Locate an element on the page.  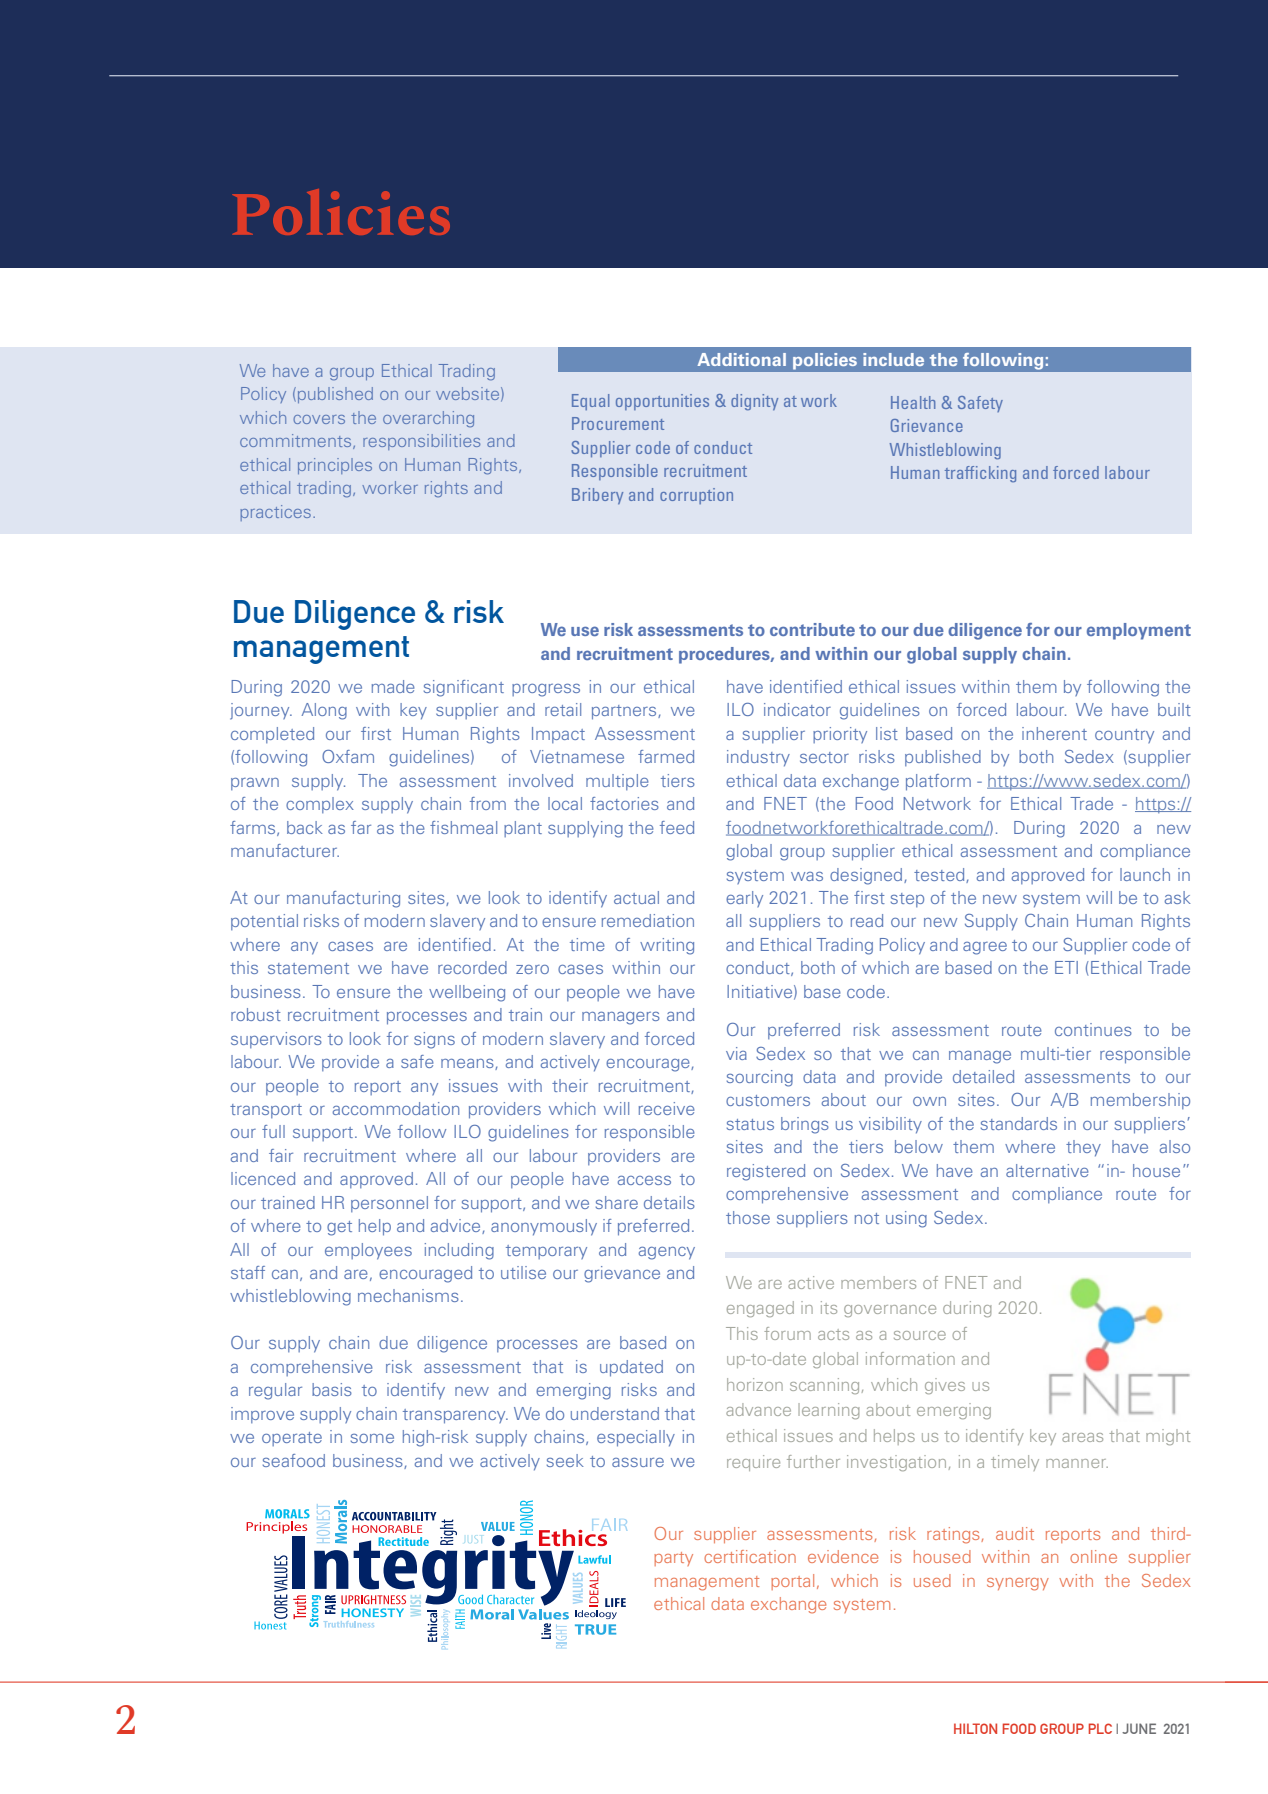
trafficking is located at coordinates (980, 474).
